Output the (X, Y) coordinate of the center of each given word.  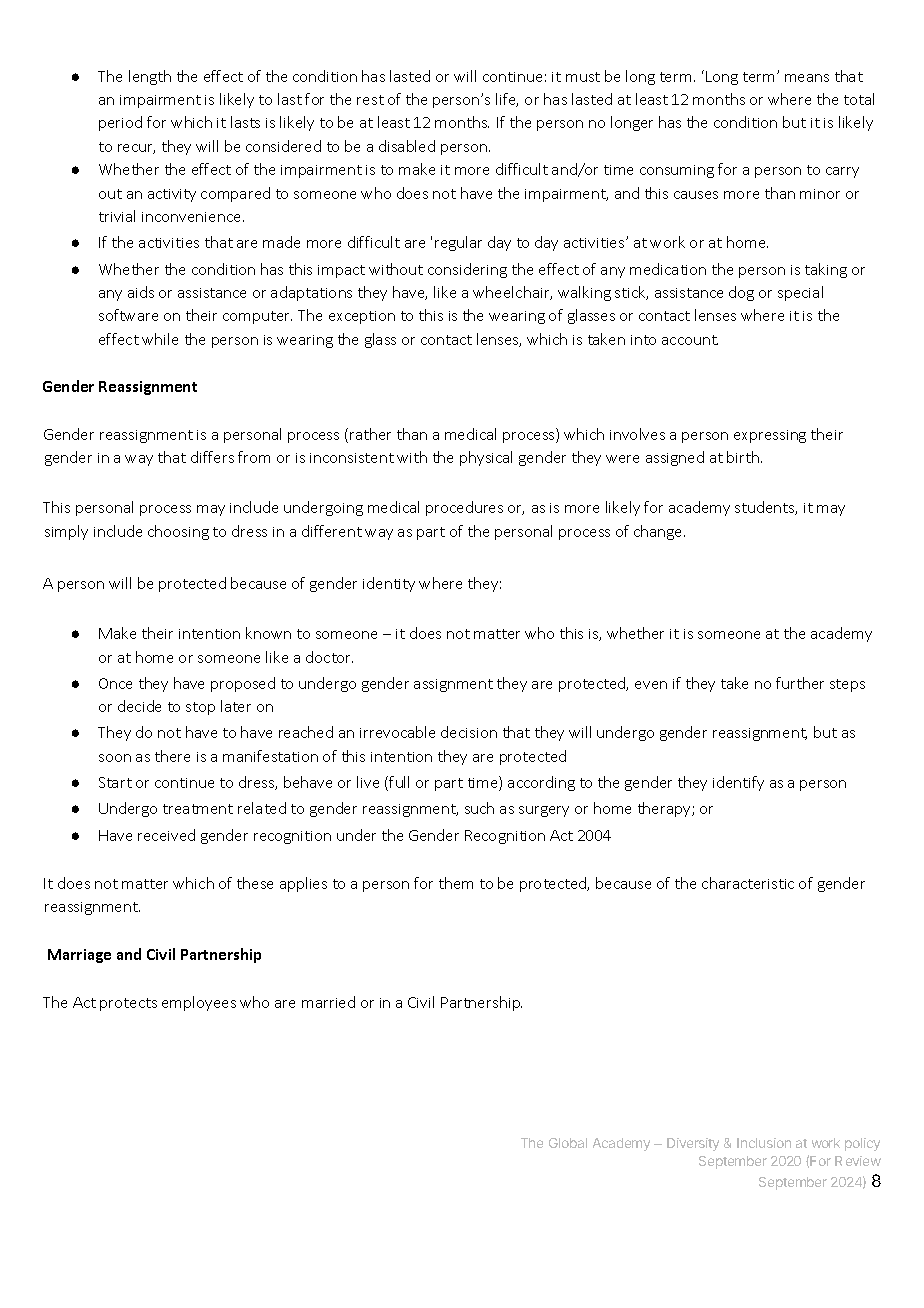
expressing (770, 436)
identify (738, 783)
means (807, 78)
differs (212, 457)
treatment (198, 809)
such (479, 808)
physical (486, 458)
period (120, 123)
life (507, 100)
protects (128, 1004)
